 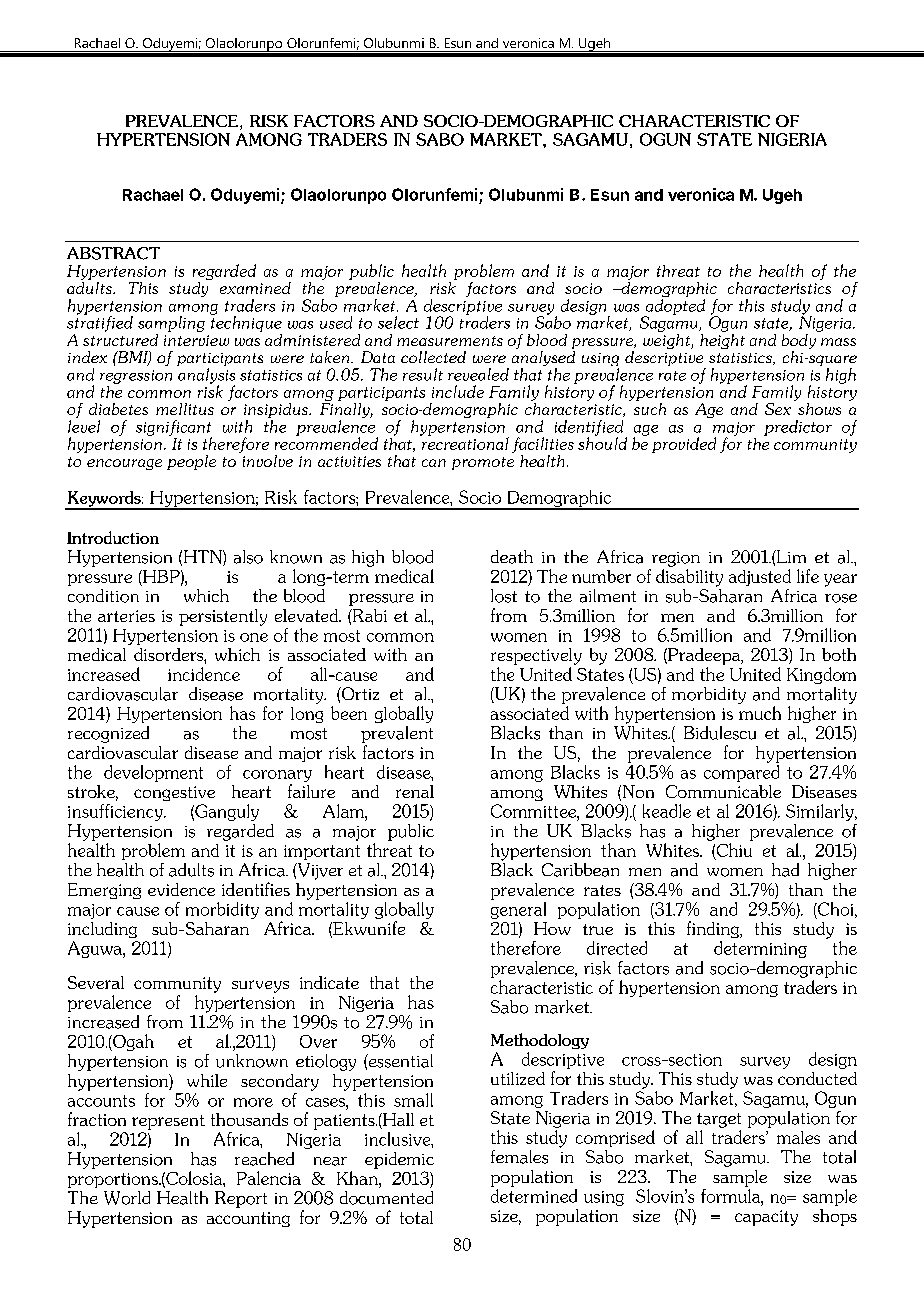 What do you see at coordinates (760, 577) in the image?
I see `adjusted` at bounding box center [760, 577].
